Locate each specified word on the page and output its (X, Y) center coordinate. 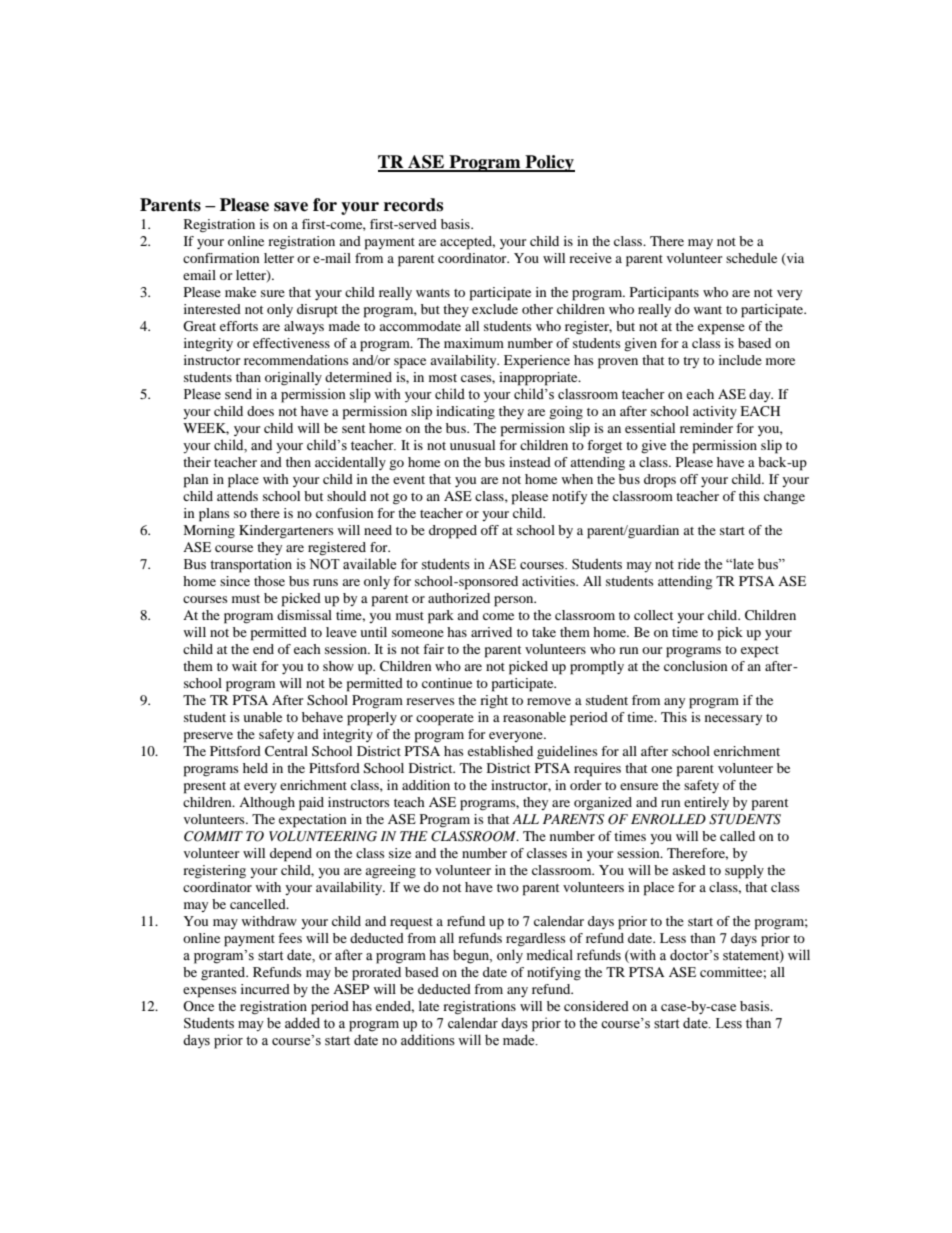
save (291, 207)
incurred (265, 989)
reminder (706, 428)
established (500, 751)
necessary (733, 720)
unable (262, 717)
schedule (751, 258)
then (298, 462)
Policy (549, 163)
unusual (472, 445)
